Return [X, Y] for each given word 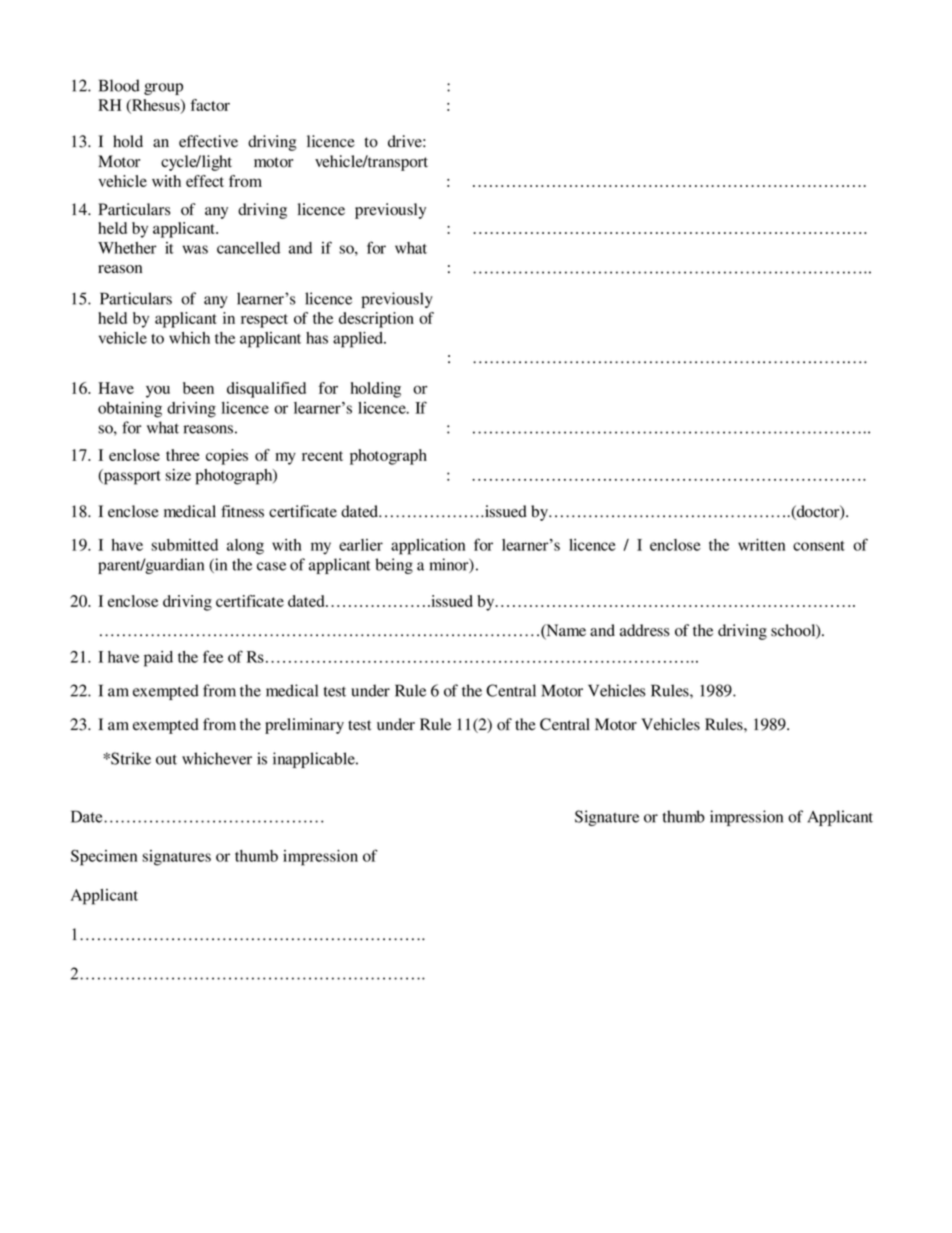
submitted [184, 545]
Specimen [104, 857]
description [376, 320]
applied [359, 340]
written [761, 545]
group [163, 89]
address [644, 630]
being [394, 566]
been [198, 388]
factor [210, 105]
